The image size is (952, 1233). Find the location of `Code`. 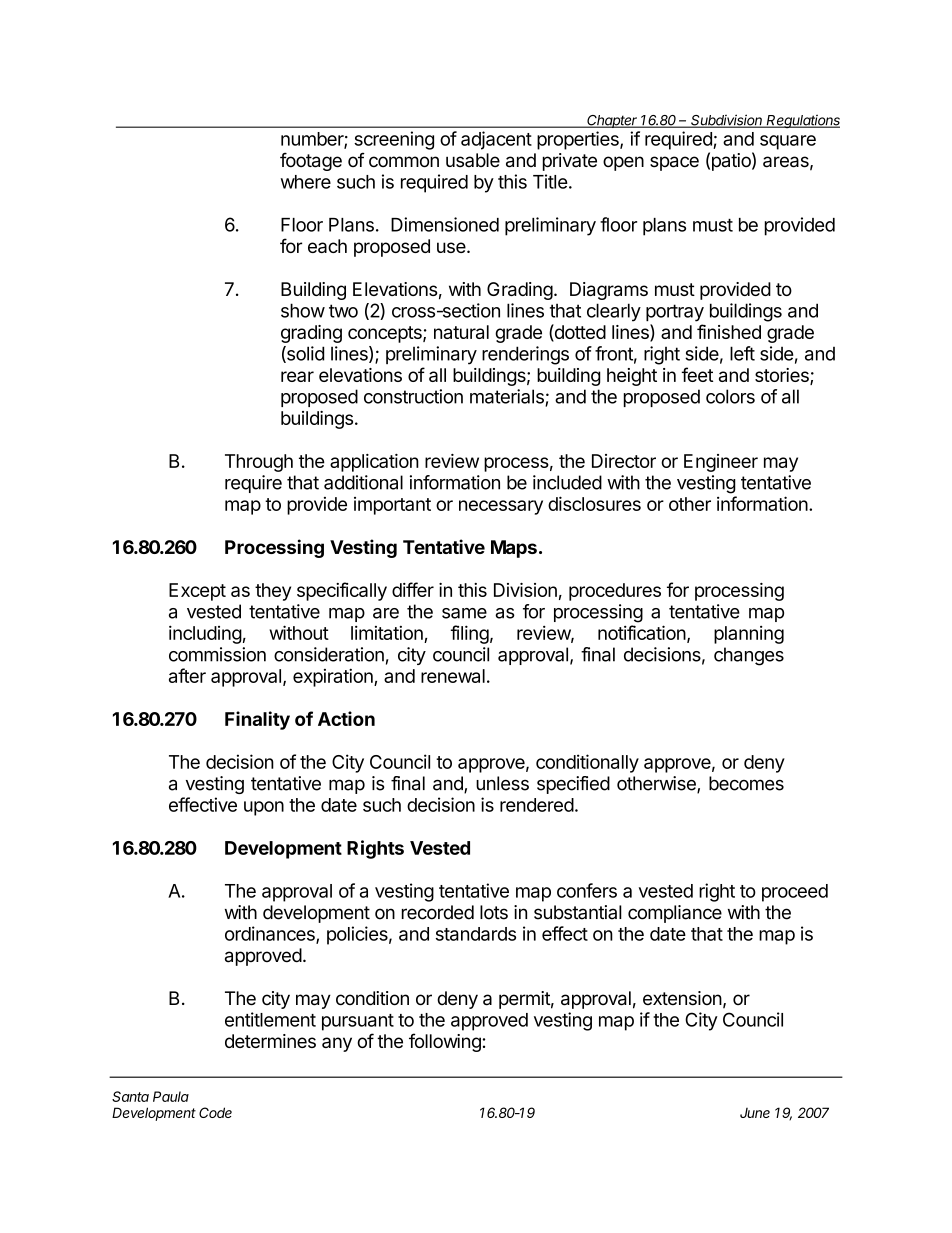

Code is located at coordinates (215, 1112).
